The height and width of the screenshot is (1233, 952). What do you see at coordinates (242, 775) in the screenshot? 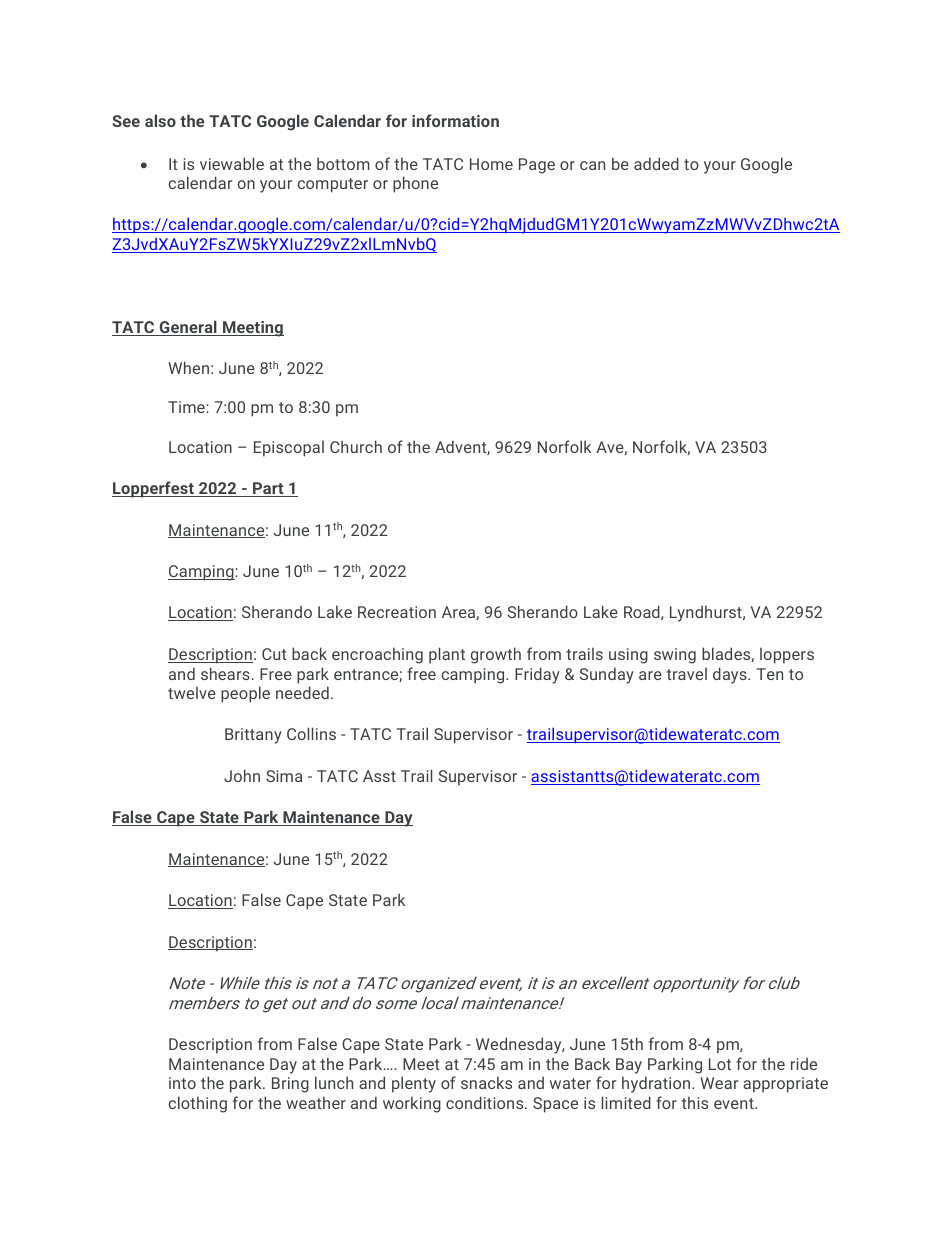
I see `John` at bounding box center [242, 775].
